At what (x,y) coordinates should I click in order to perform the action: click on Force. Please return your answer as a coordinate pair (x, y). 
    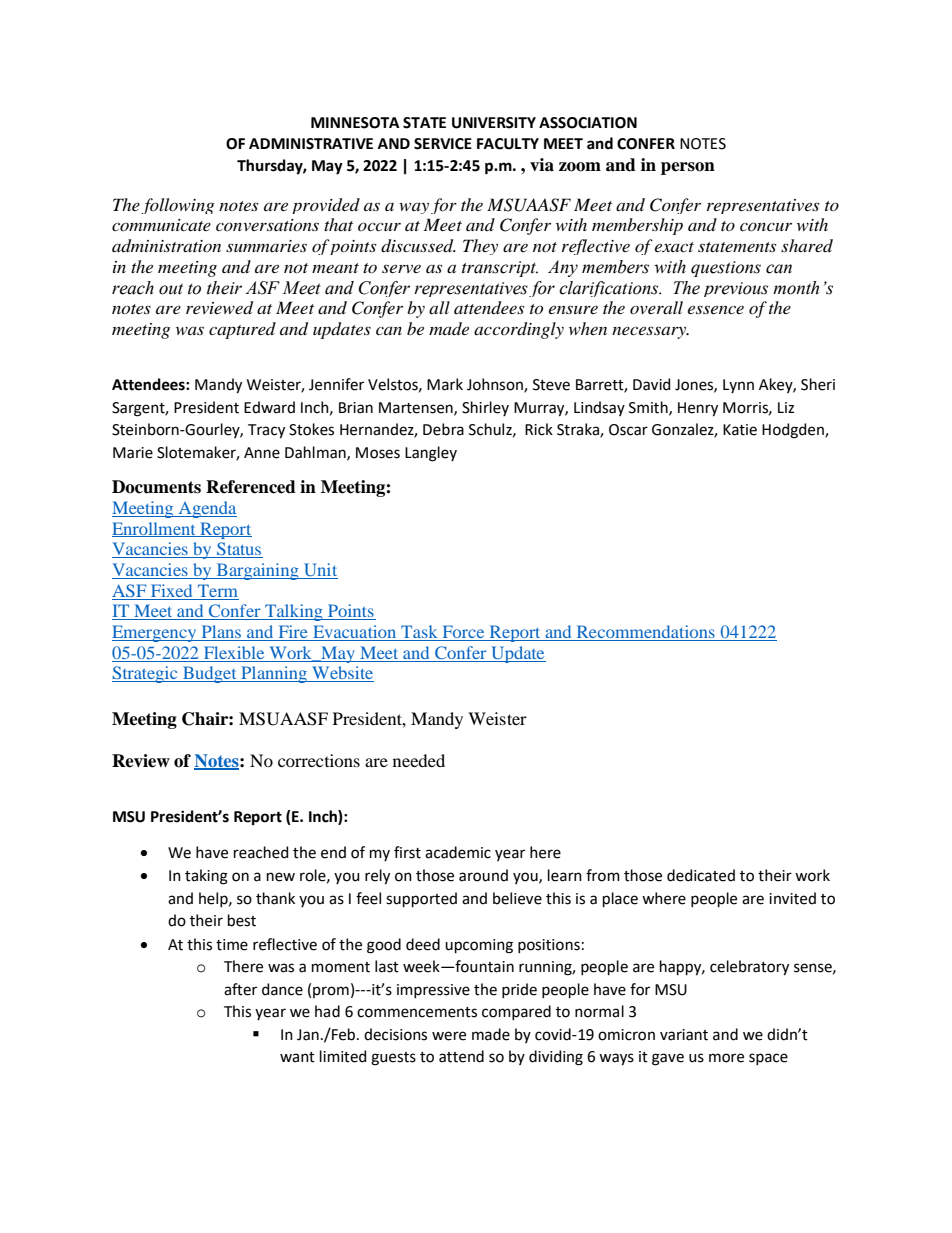
    Looking at the image, I should click on (463, 633).
